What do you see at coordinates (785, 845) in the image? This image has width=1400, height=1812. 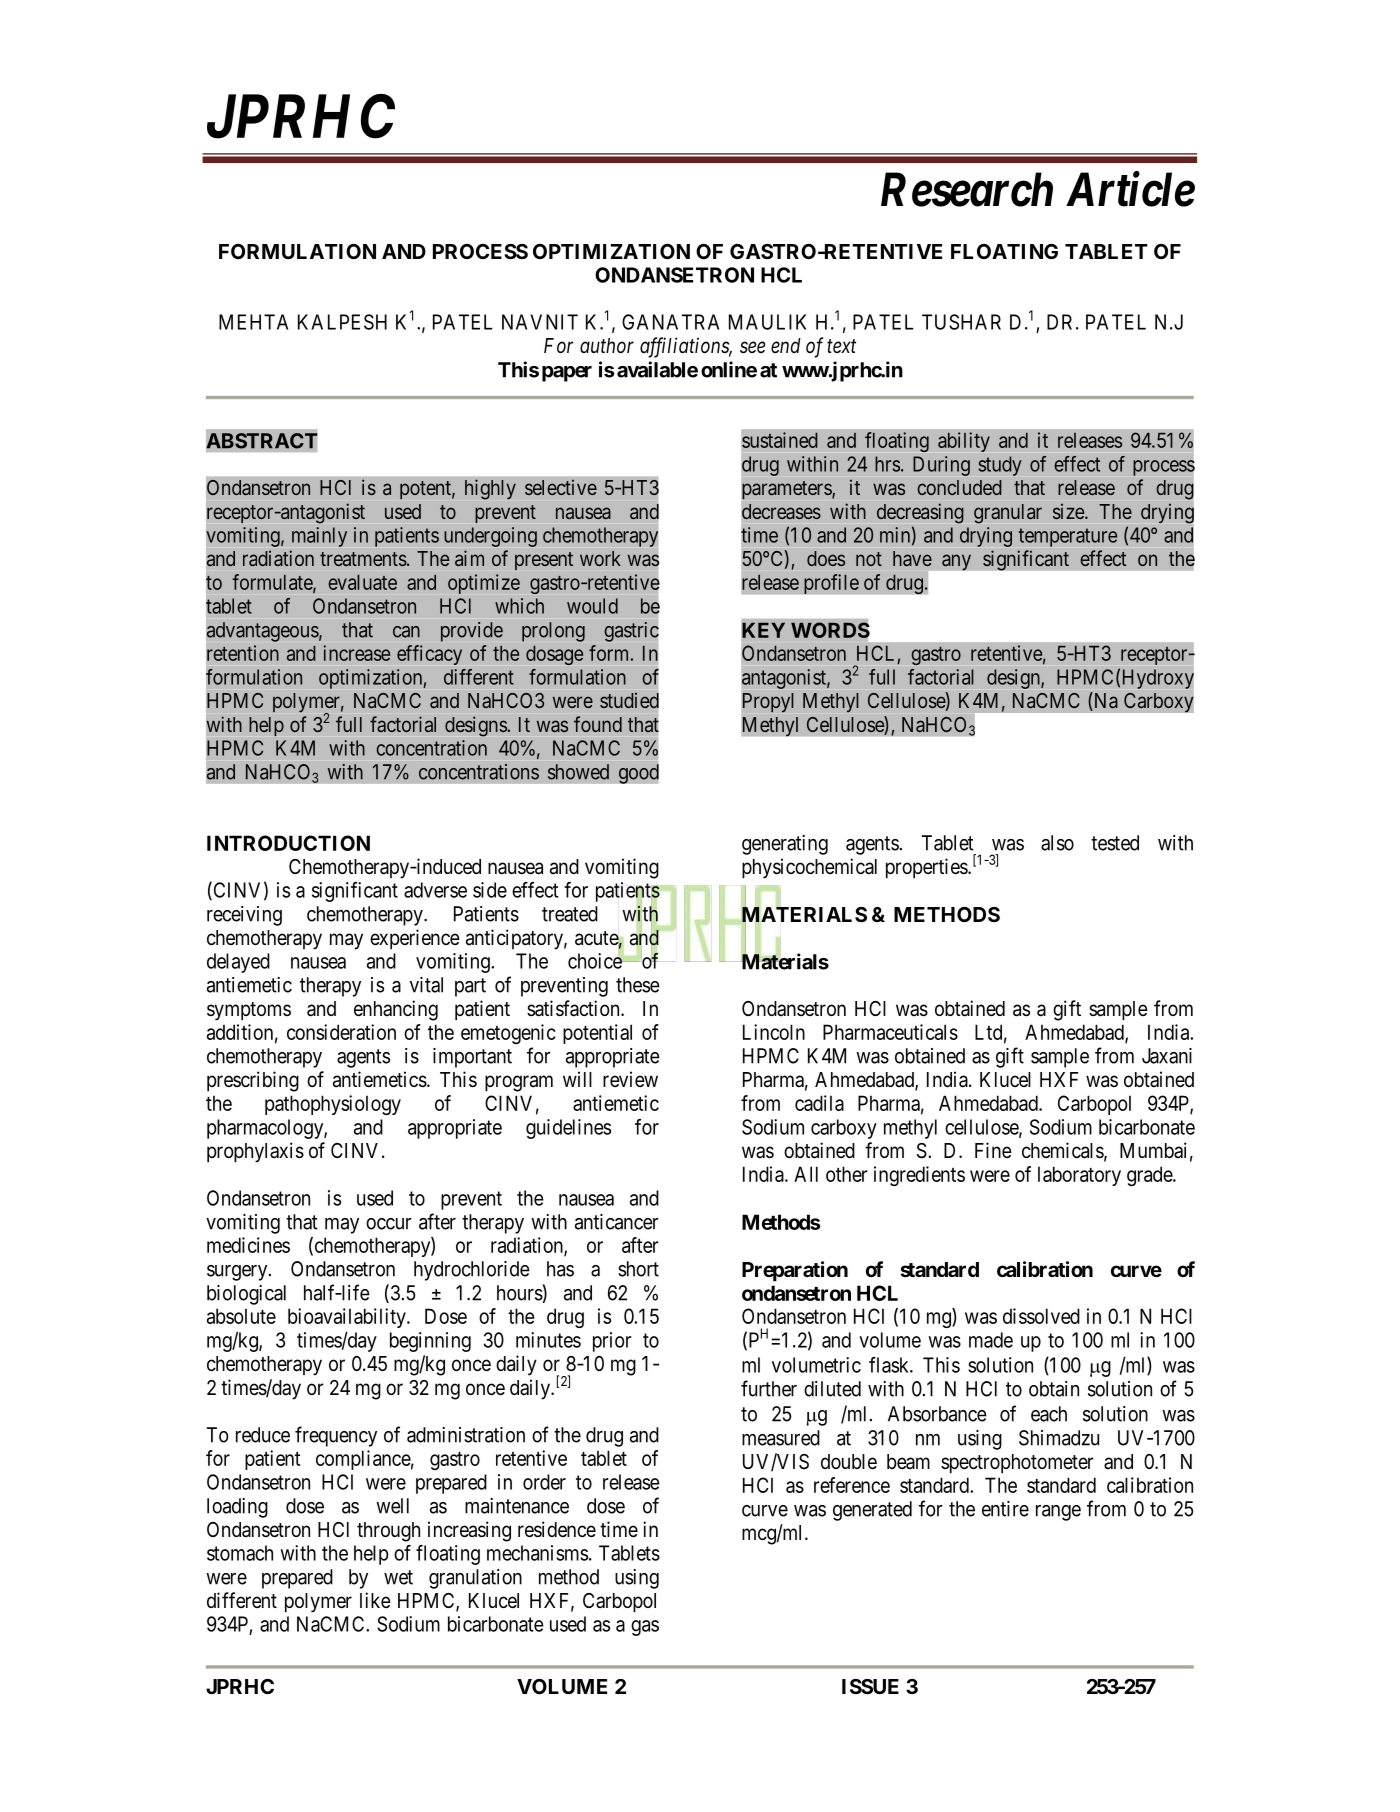 I see `generating` at bounding box center [785, 845].
